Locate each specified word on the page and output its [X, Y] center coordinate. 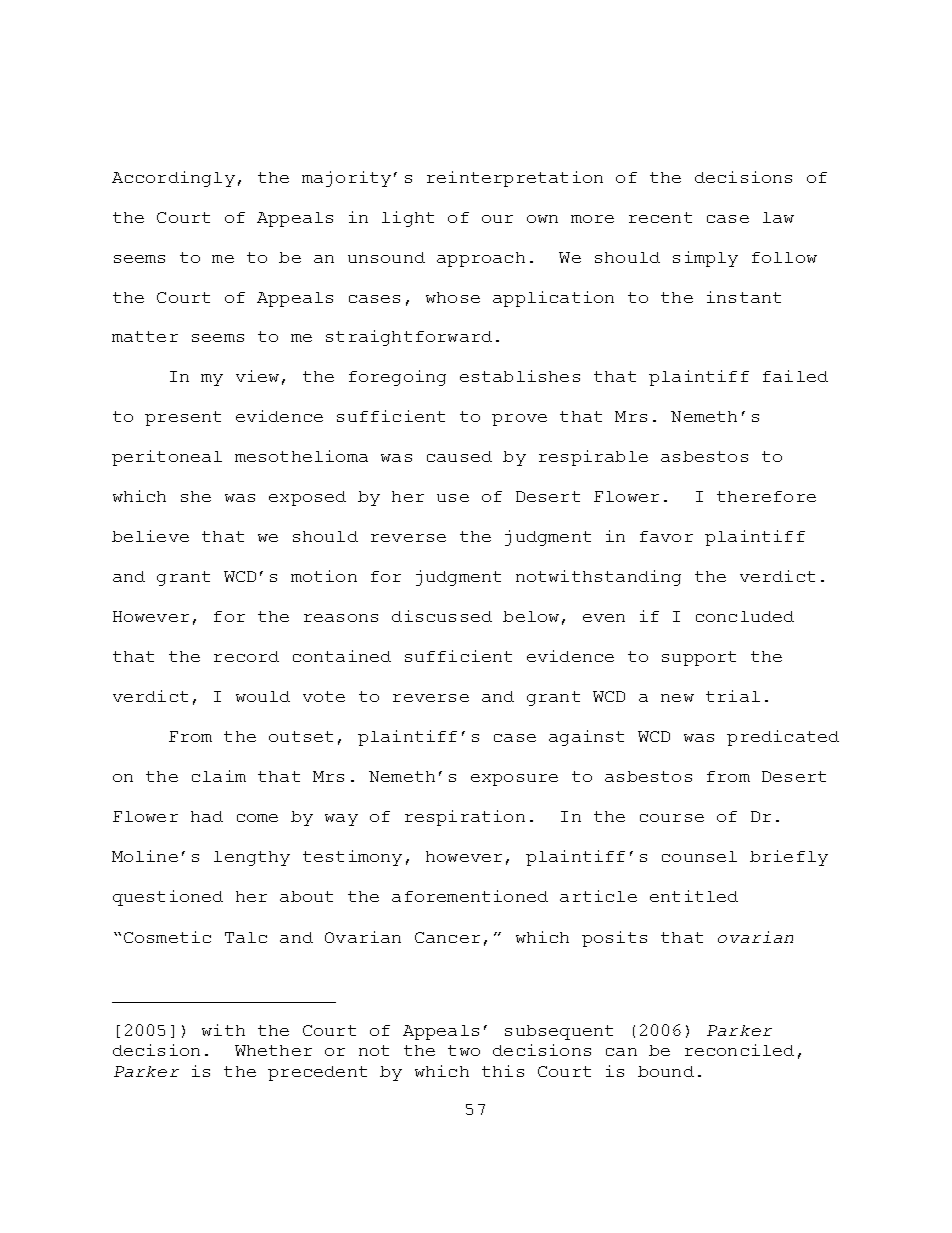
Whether [273, 1050]
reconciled [739, 1050]
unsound [386, 257]
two [464, 1050]
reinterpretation [515, 179]
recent [660, 217]
